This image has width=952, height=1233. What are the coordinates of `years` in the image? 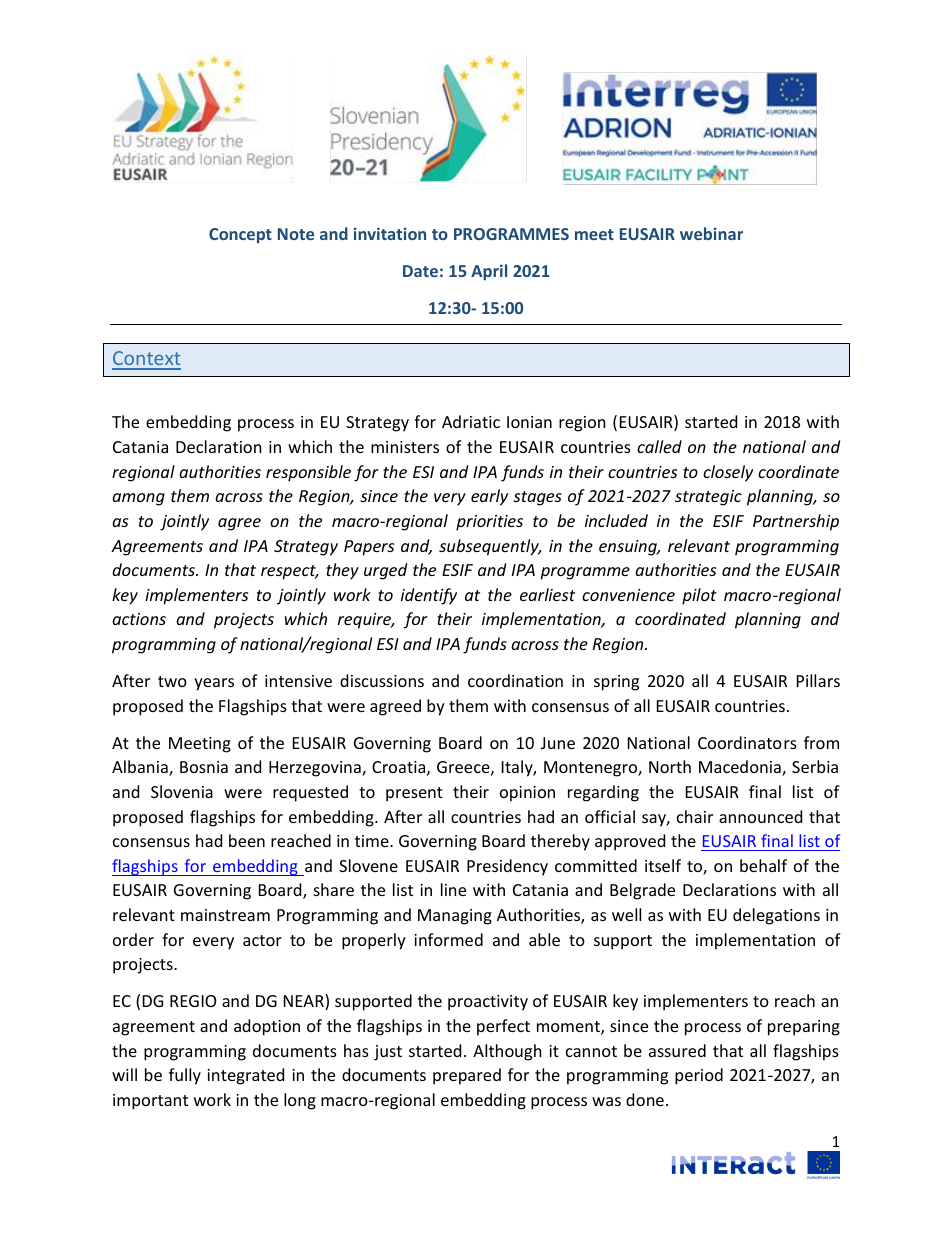 It's located at (214, 684).
